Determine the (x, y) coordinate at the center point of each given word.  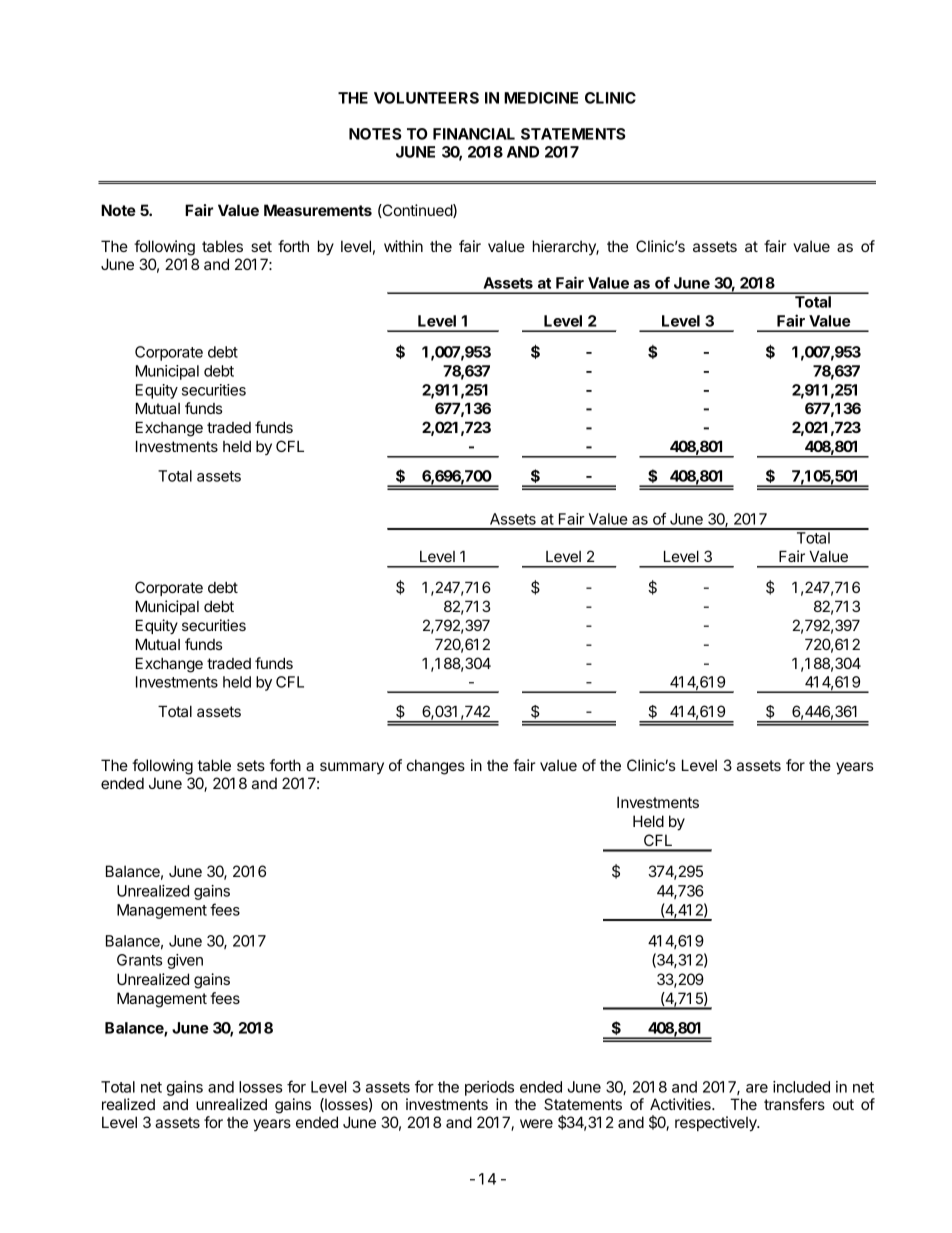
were (536, 1123)
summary (352, 768)
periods (489, 1088)
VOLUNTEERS (426, 98)
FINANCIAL (474, 134)
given (185, 961)
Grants (139, 960)
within (403, 246)
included (801, 1087)
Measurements (318, 210)
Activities (681, 1104)
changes (436, 767)
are (757, 1088)
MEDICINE (541, 98)
